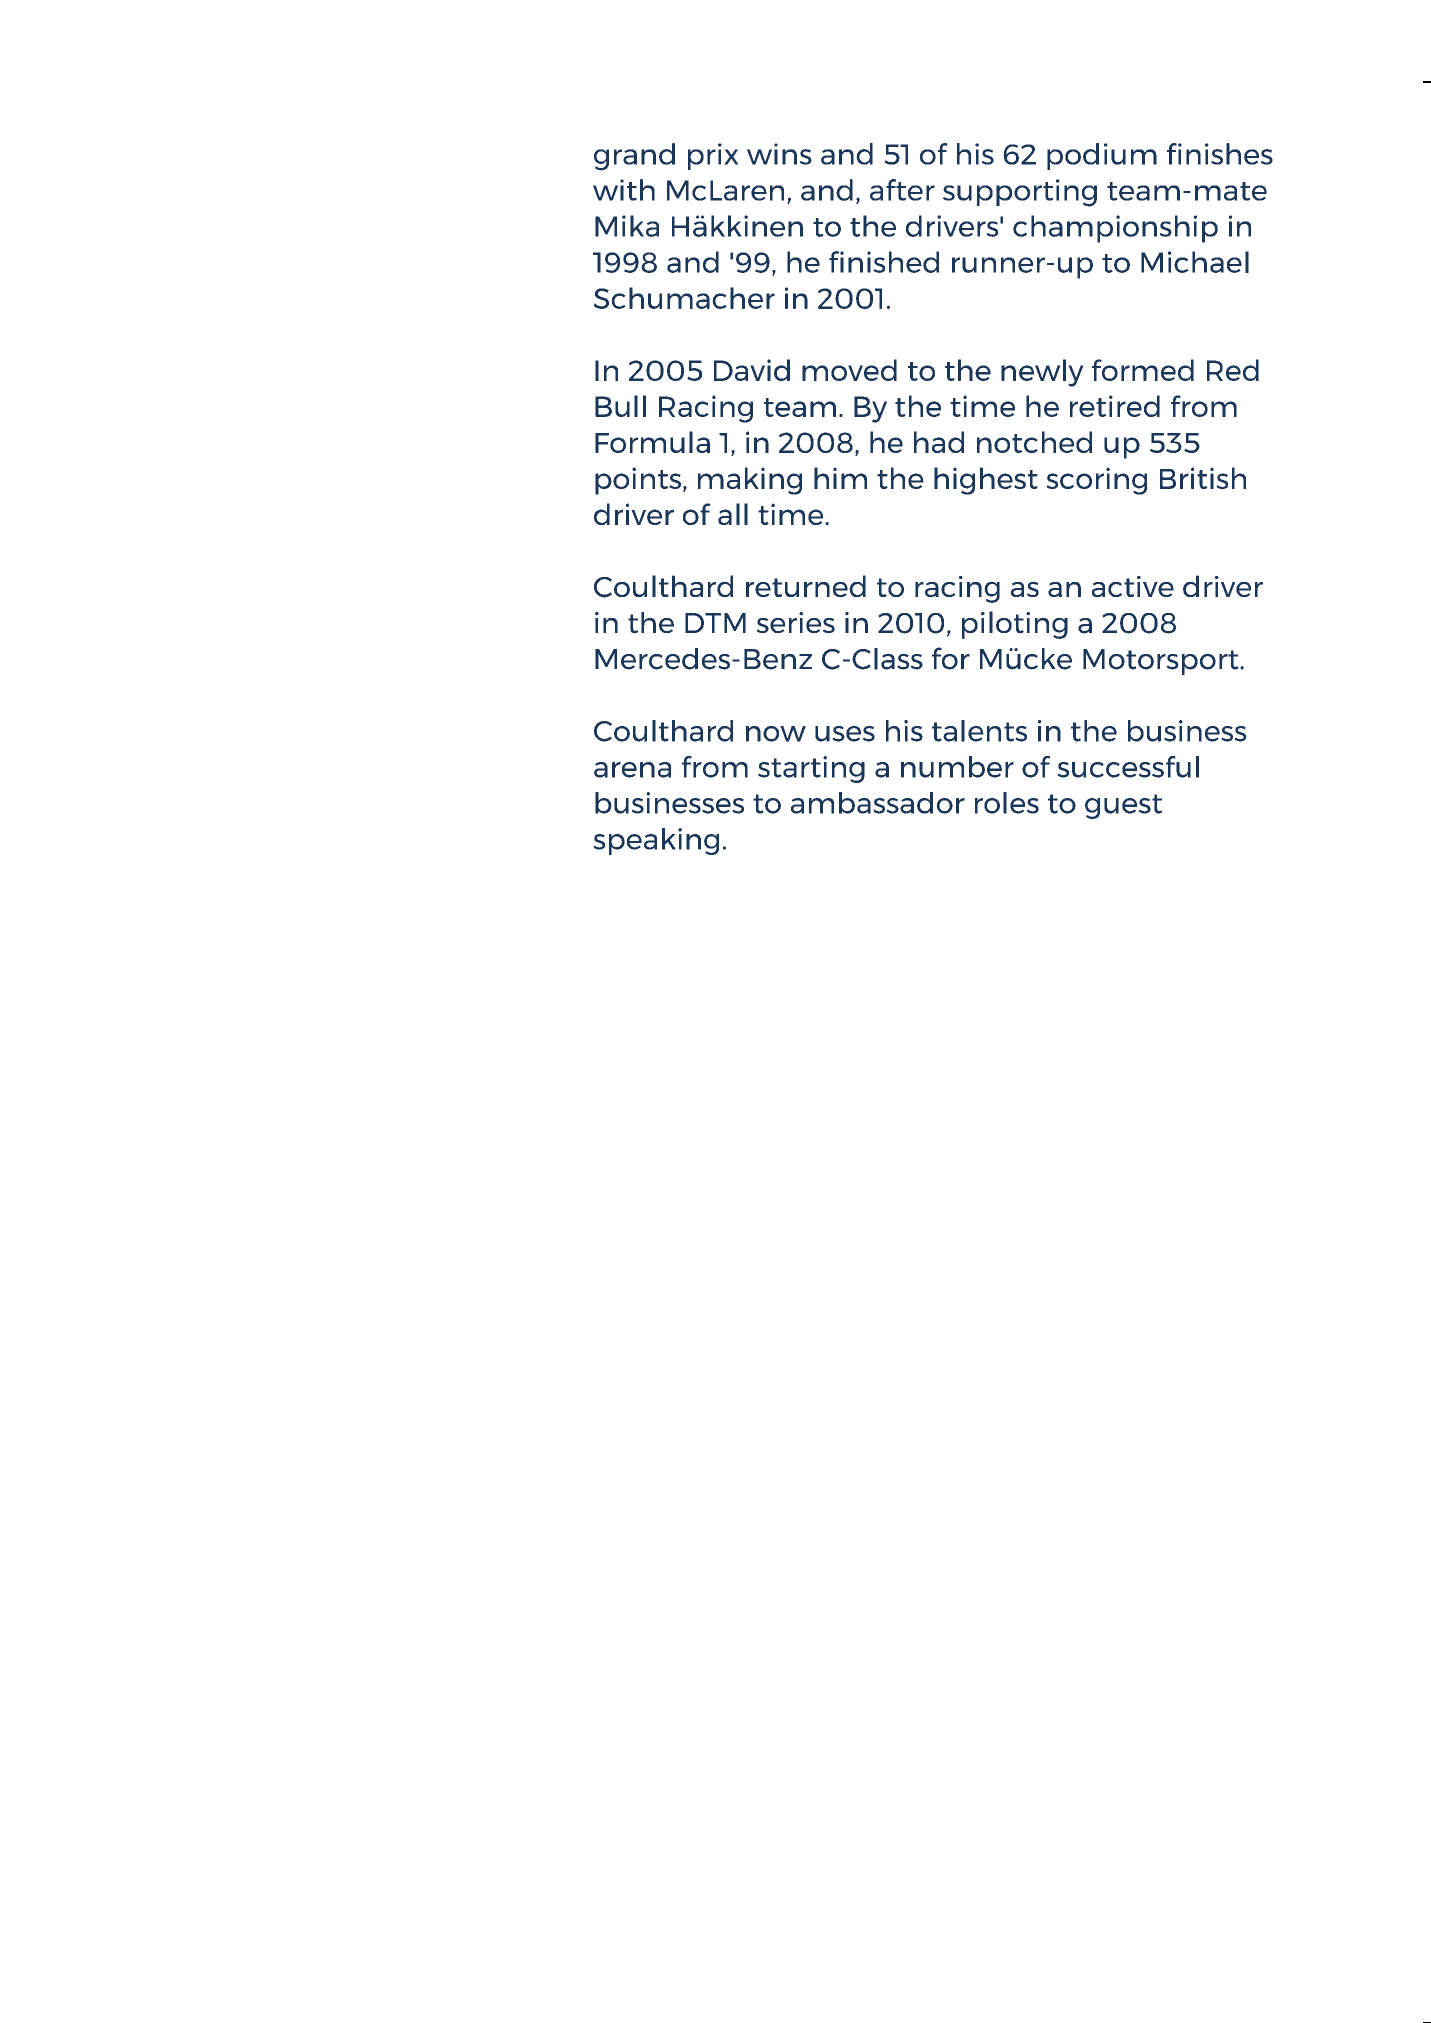  I want to click on podium, so click(1102, 156).
